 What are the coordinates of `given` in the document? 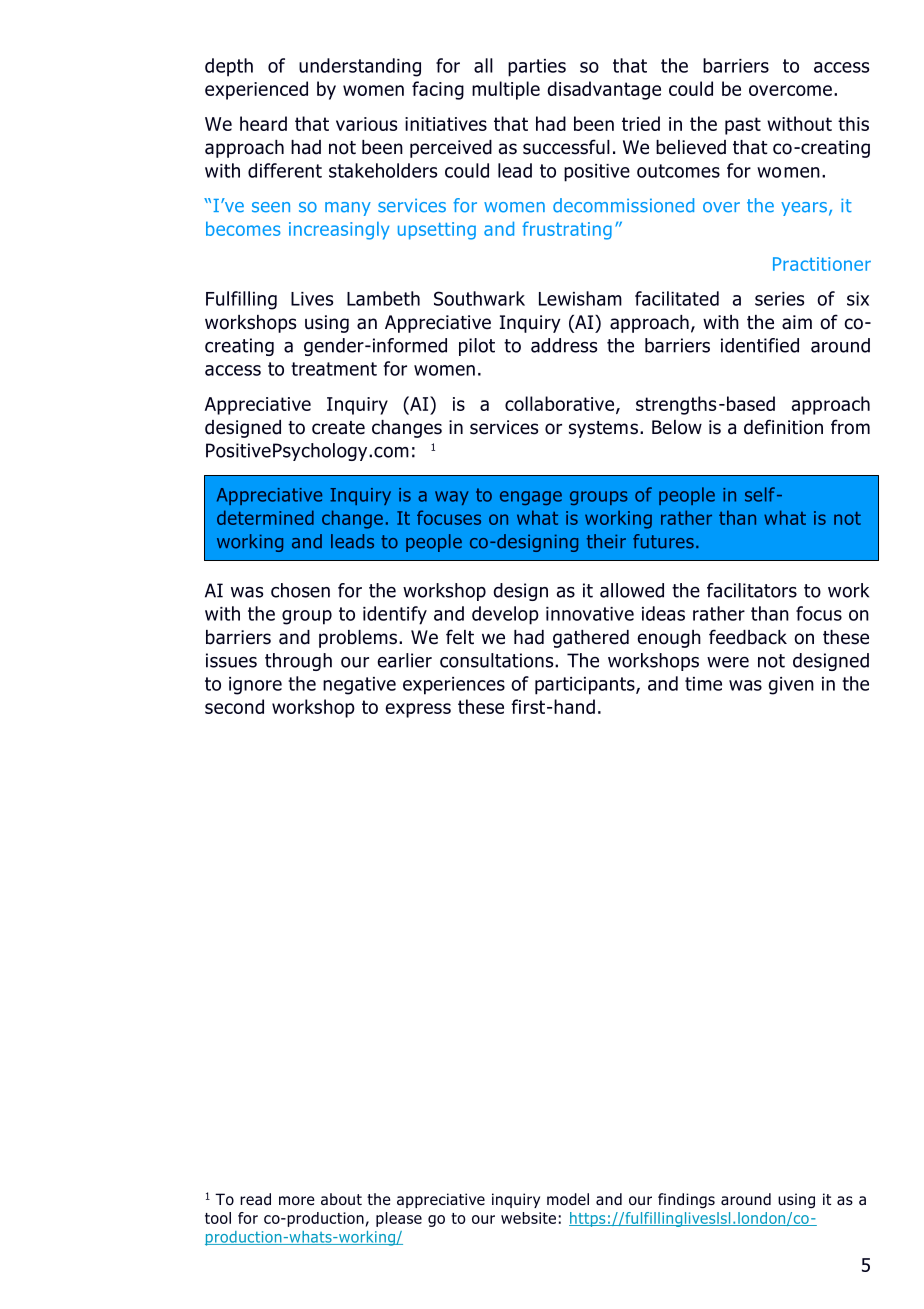 It's located at (791, 686).
